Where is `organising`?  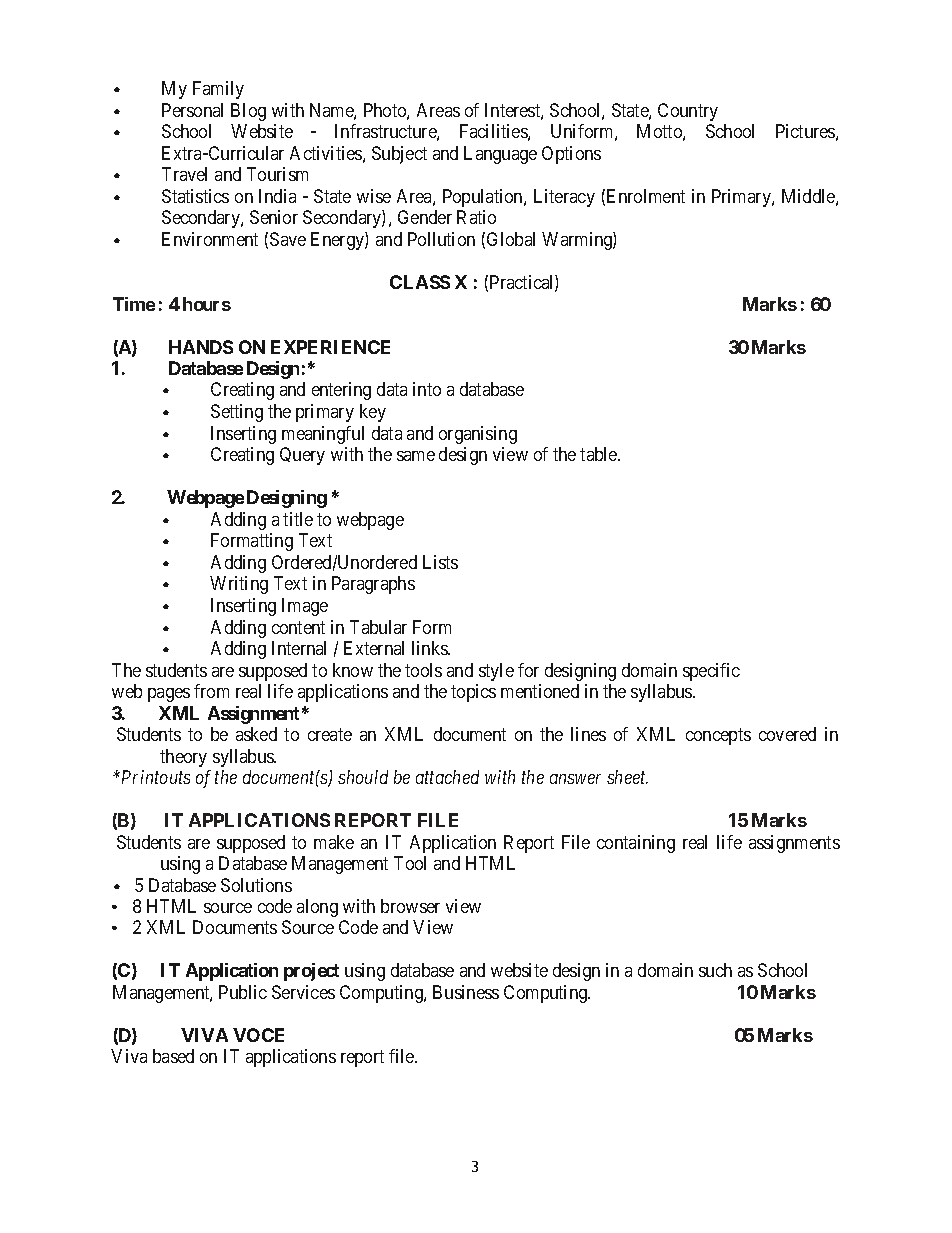
organising is located at coordinates (478, 435).
